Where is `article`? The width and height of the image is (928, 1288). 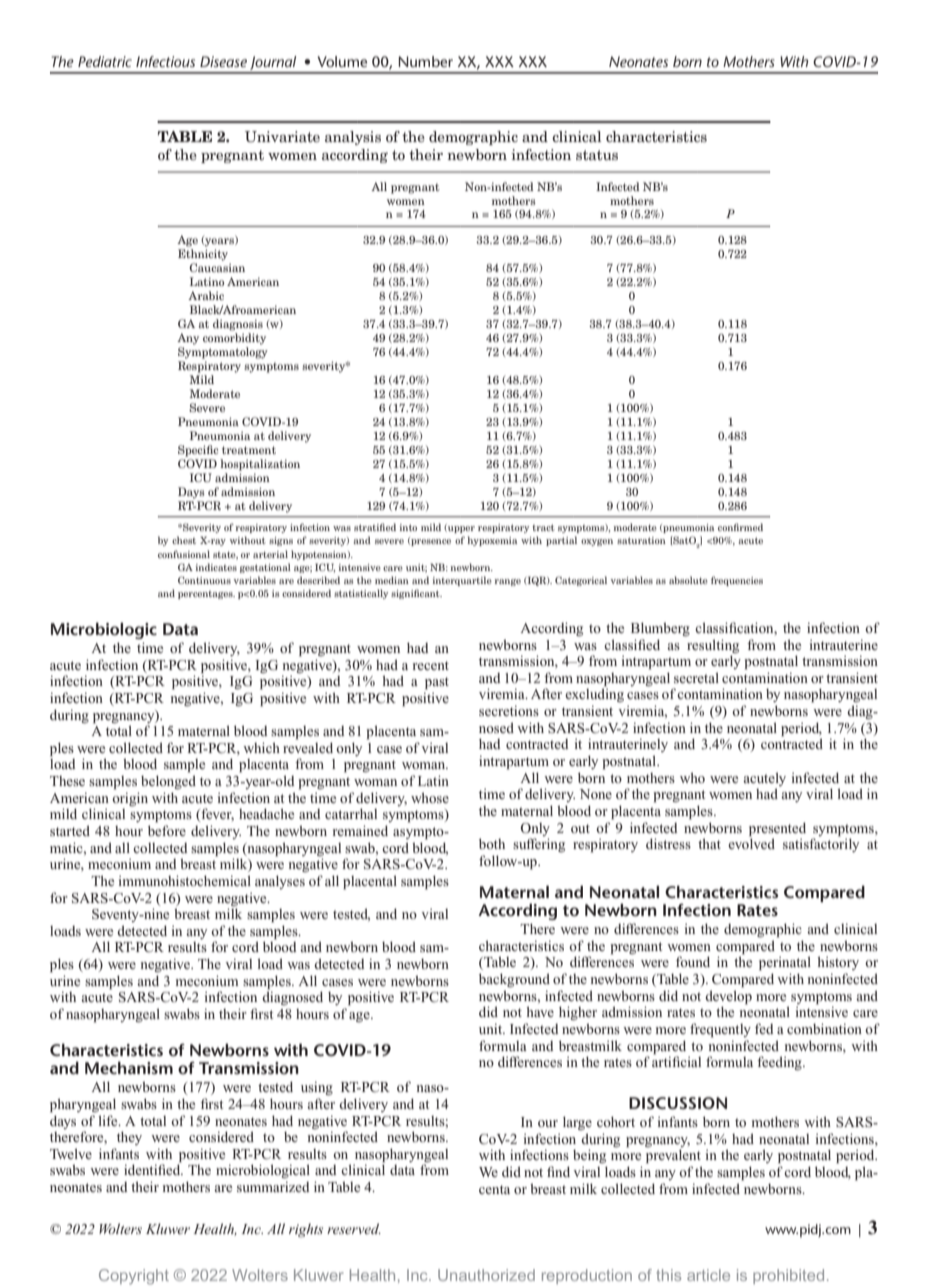
article is located at coordinates (708, 1275).
